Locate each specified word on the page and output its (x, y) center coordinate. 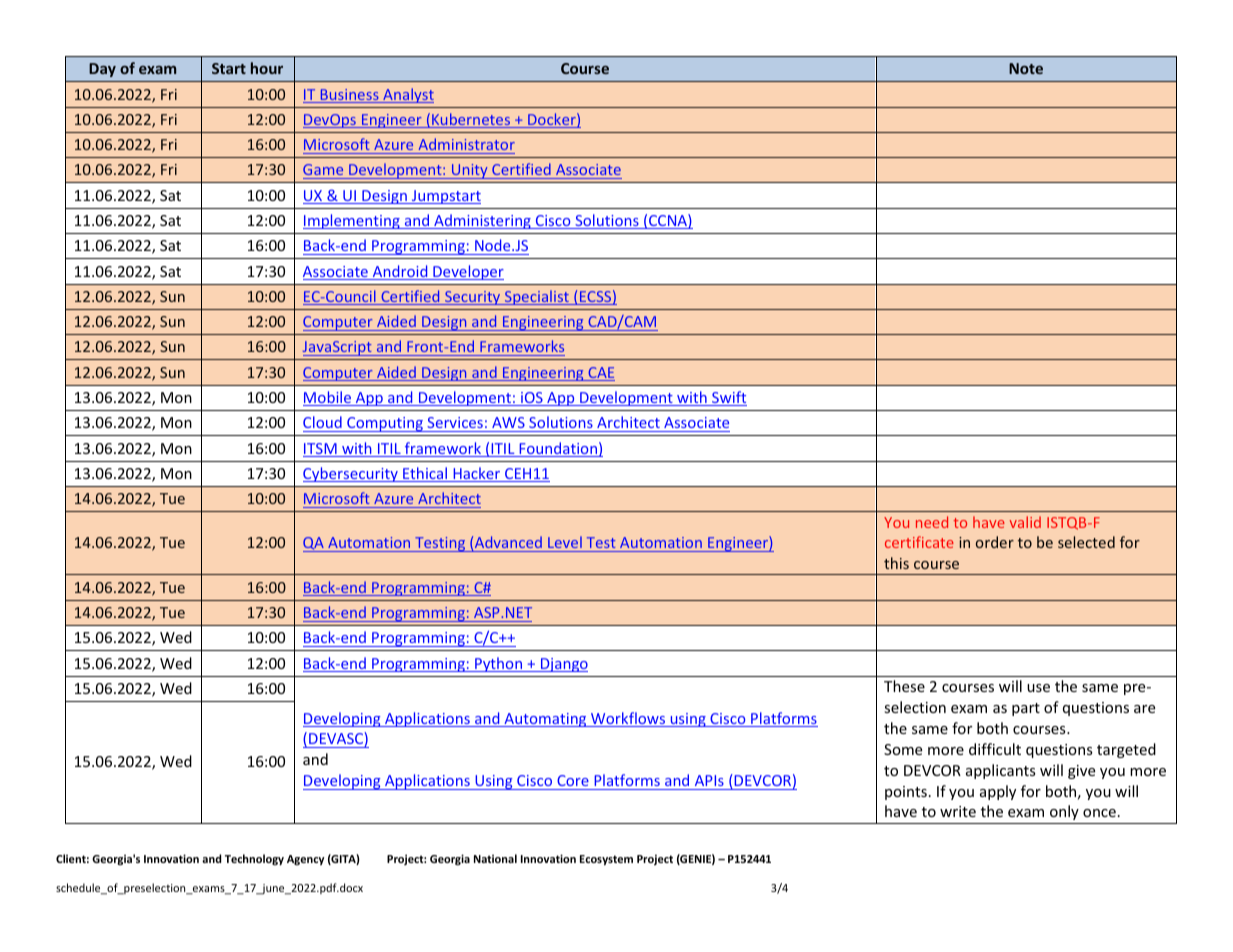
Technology (254, 859)
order (995, 542)
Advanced (508, 544)
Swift (728, 398)
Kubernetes (471, 120)
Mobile (328, 398)
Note (1026, 68)
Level (565, 544)
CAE (600, 374)
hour (267, 68)
